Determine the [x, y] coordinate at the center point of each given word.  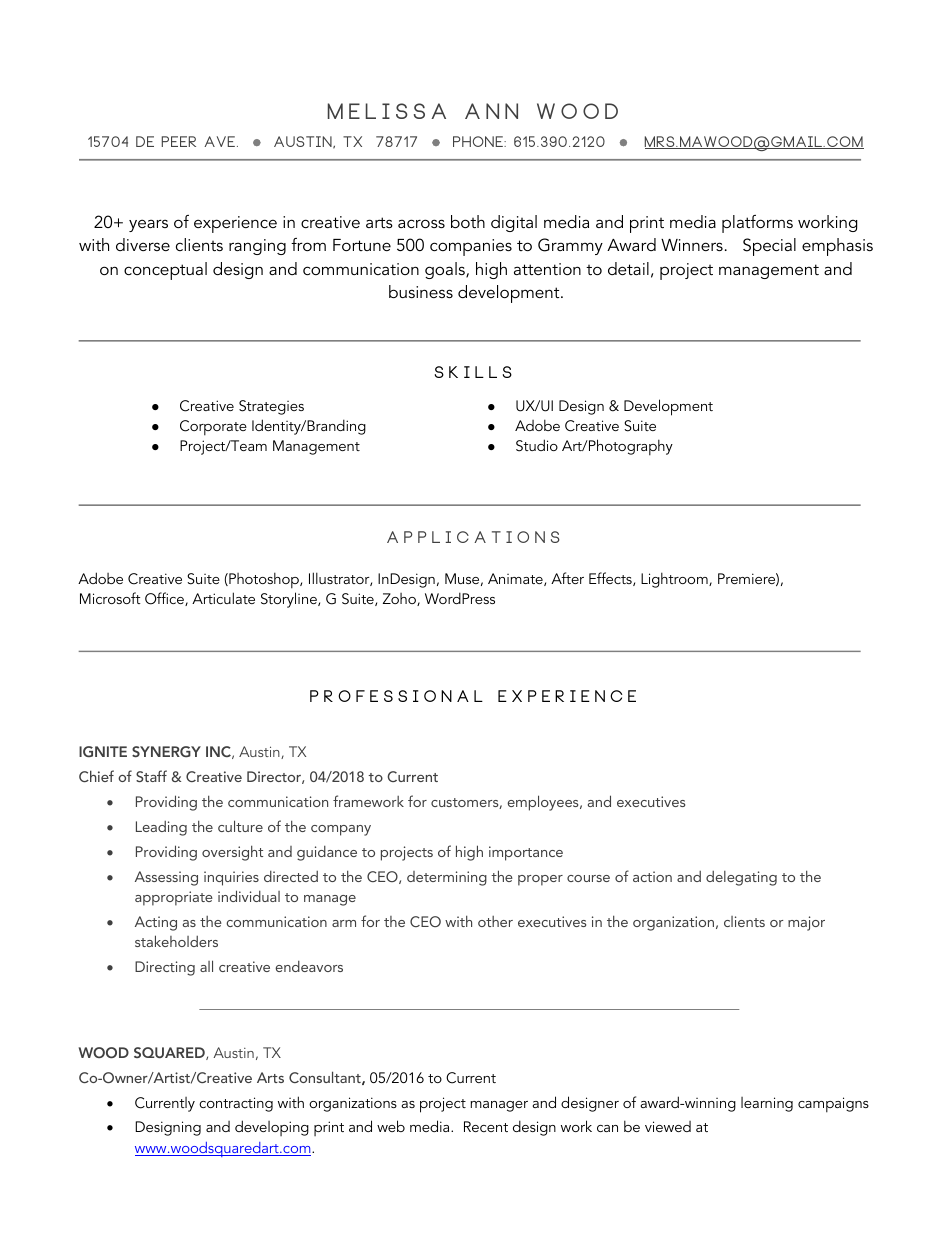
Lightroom [675, 580]
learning [767, 1104]
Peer [179, 141]
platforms [757, 224]
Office [165, 599]
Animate [516, 579]
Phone [479, 141]
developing [272, 1128]
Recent [486, 1126]
